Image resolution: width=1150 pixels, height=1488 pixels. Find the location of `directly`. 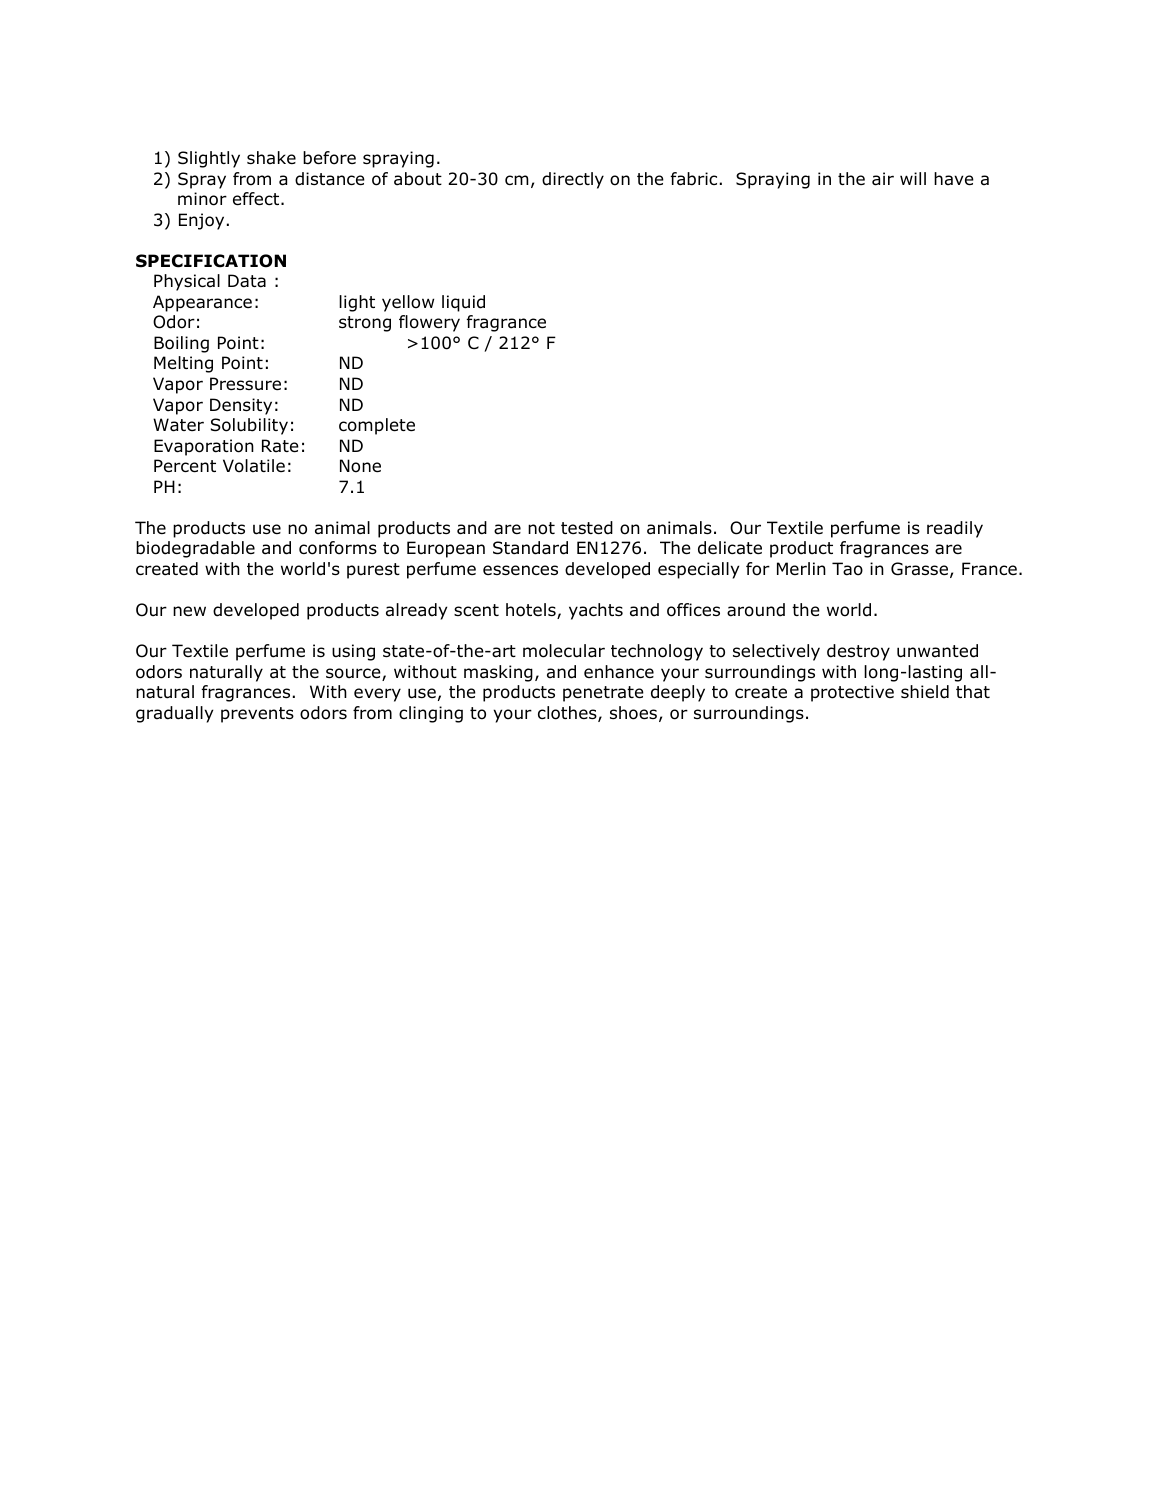

directly is located at coordinates (573, 180).
